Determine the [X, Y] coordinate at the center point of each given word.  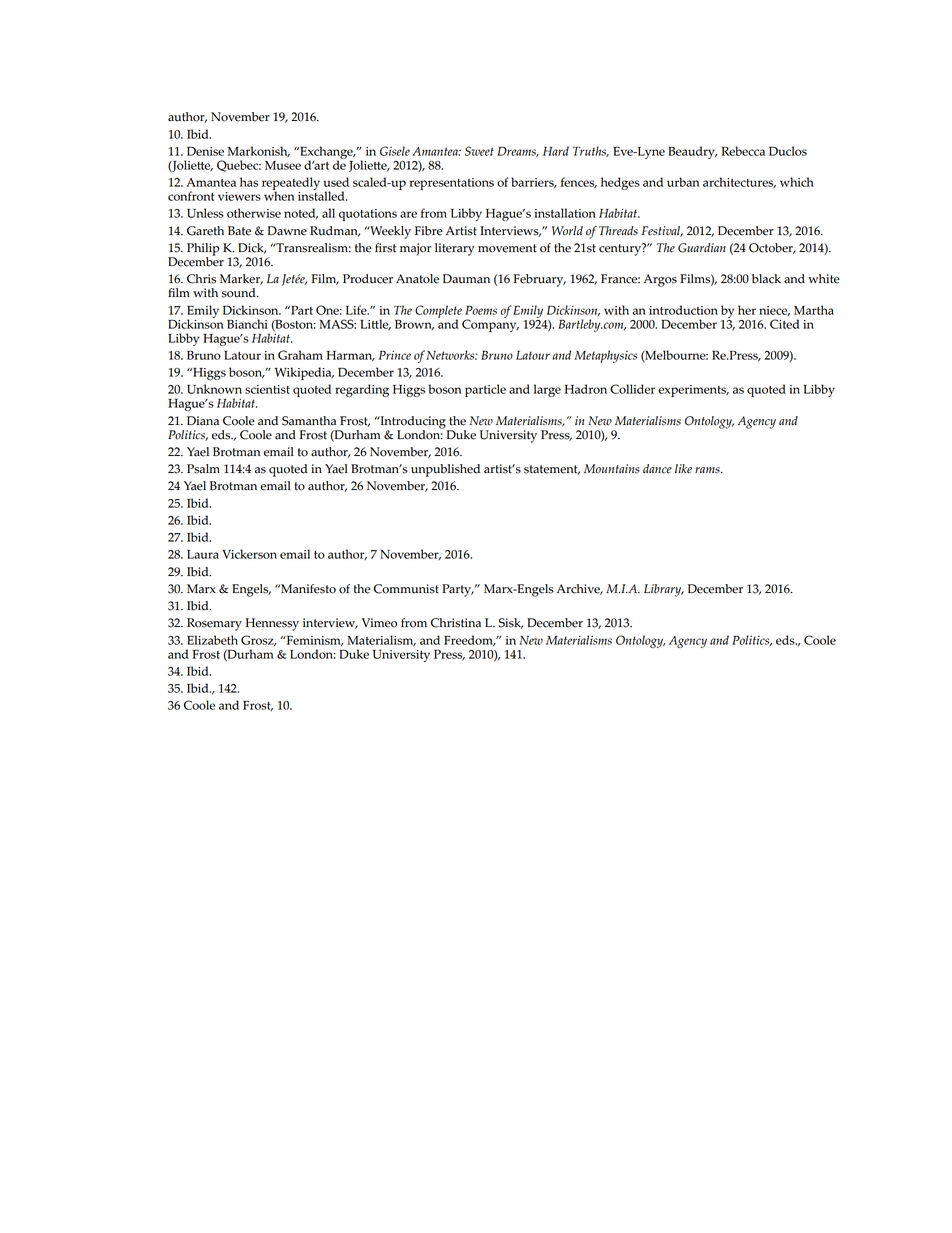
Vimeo [379, 623]
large [547, 390]
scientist [267, 389]
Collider [632, 389]
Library [664, 590]
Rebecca [743, 151]
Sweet [479, 151]
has [249, 182]
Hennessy [272, 624]
